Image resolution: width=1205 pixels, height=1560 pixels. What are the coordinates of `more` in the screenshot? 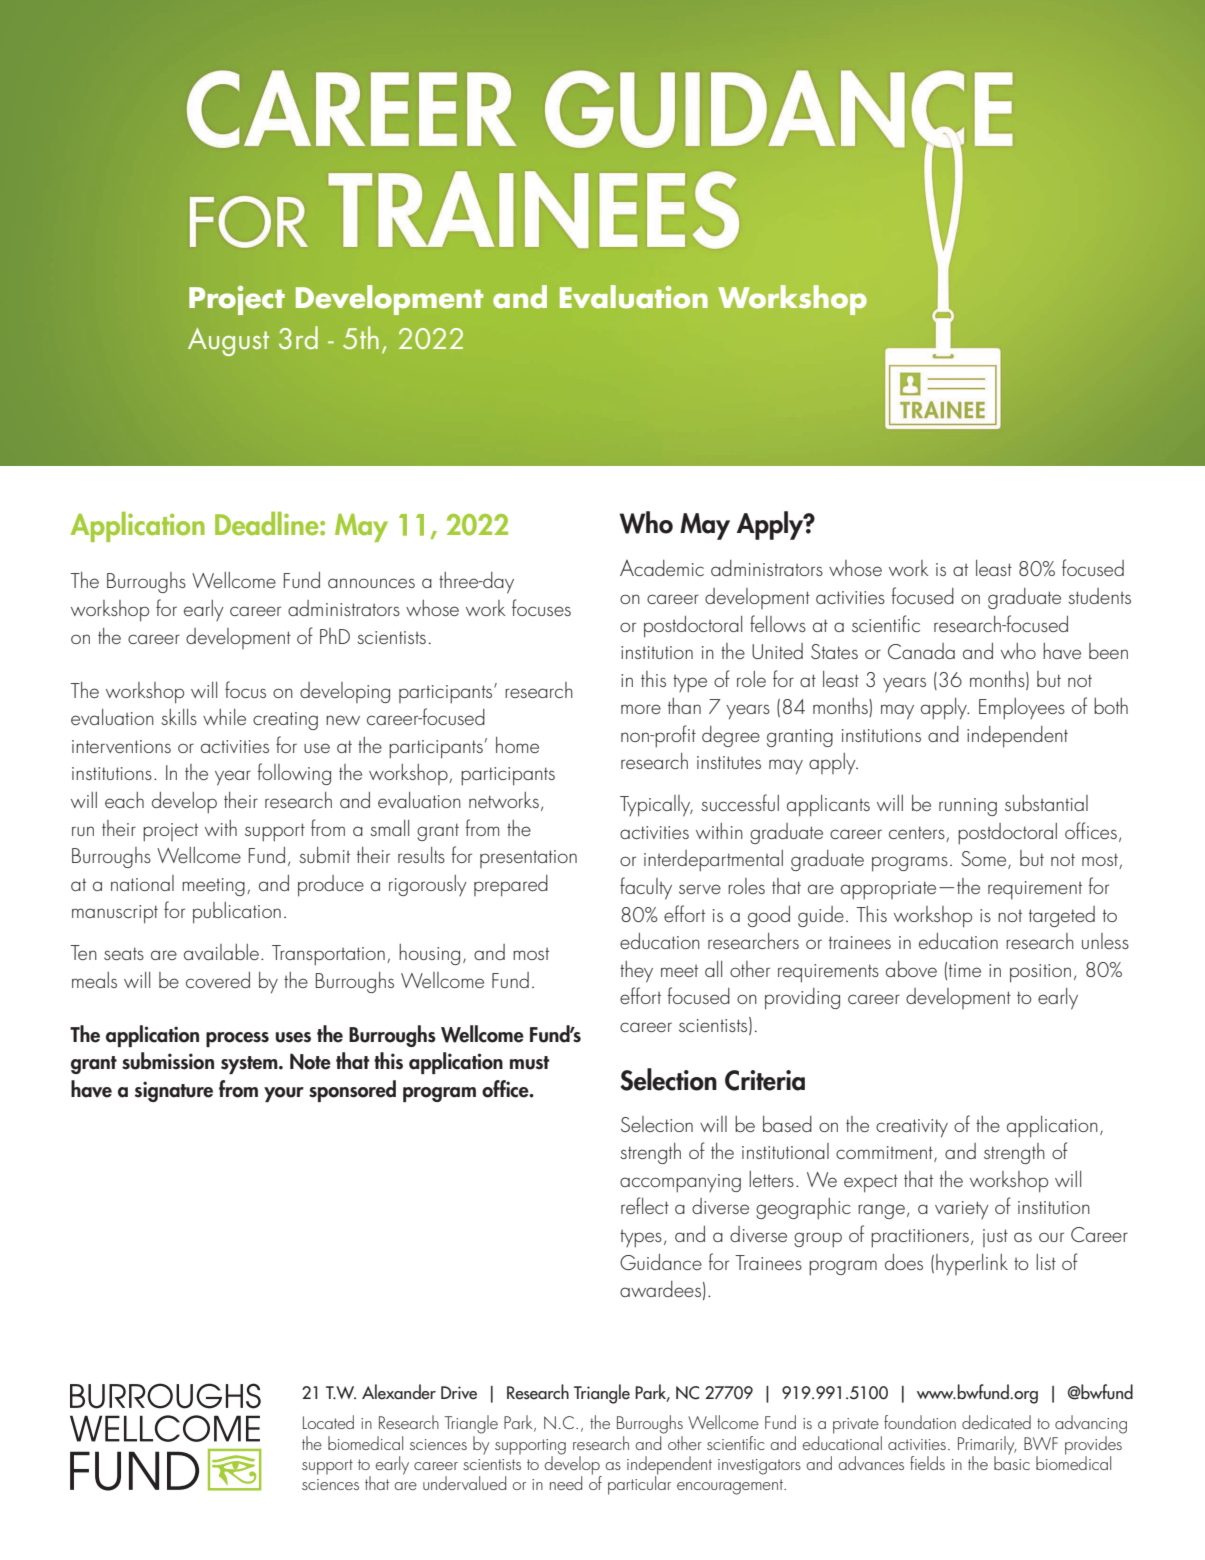 It's located at (641, 709).
